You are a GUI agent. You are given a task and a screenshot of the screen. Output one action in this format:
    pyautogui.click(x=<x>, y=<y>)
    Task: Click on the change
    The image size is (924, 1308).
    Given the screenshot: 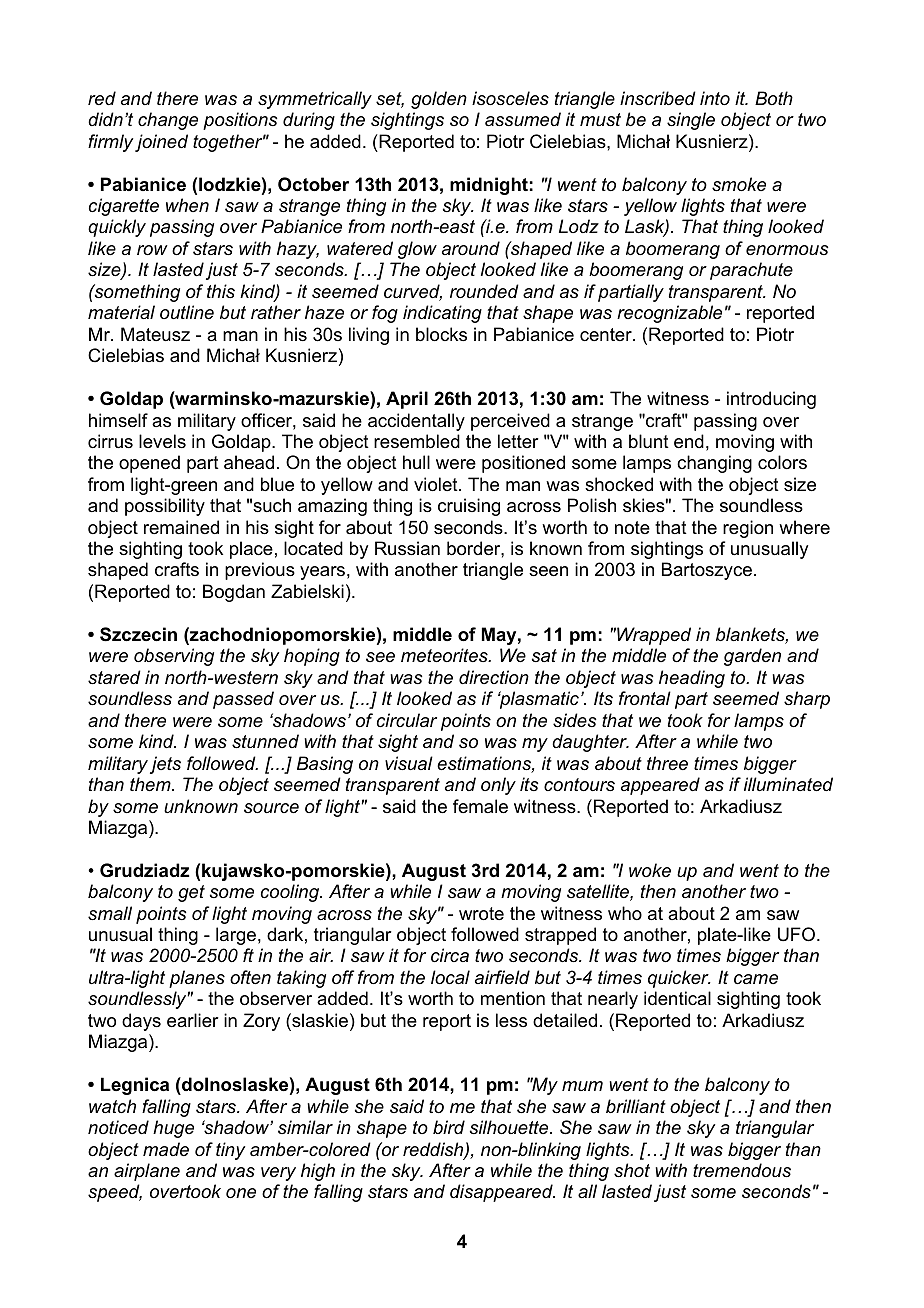 What is the action you would take?
    pyautogui.click(x=168, y=121)
